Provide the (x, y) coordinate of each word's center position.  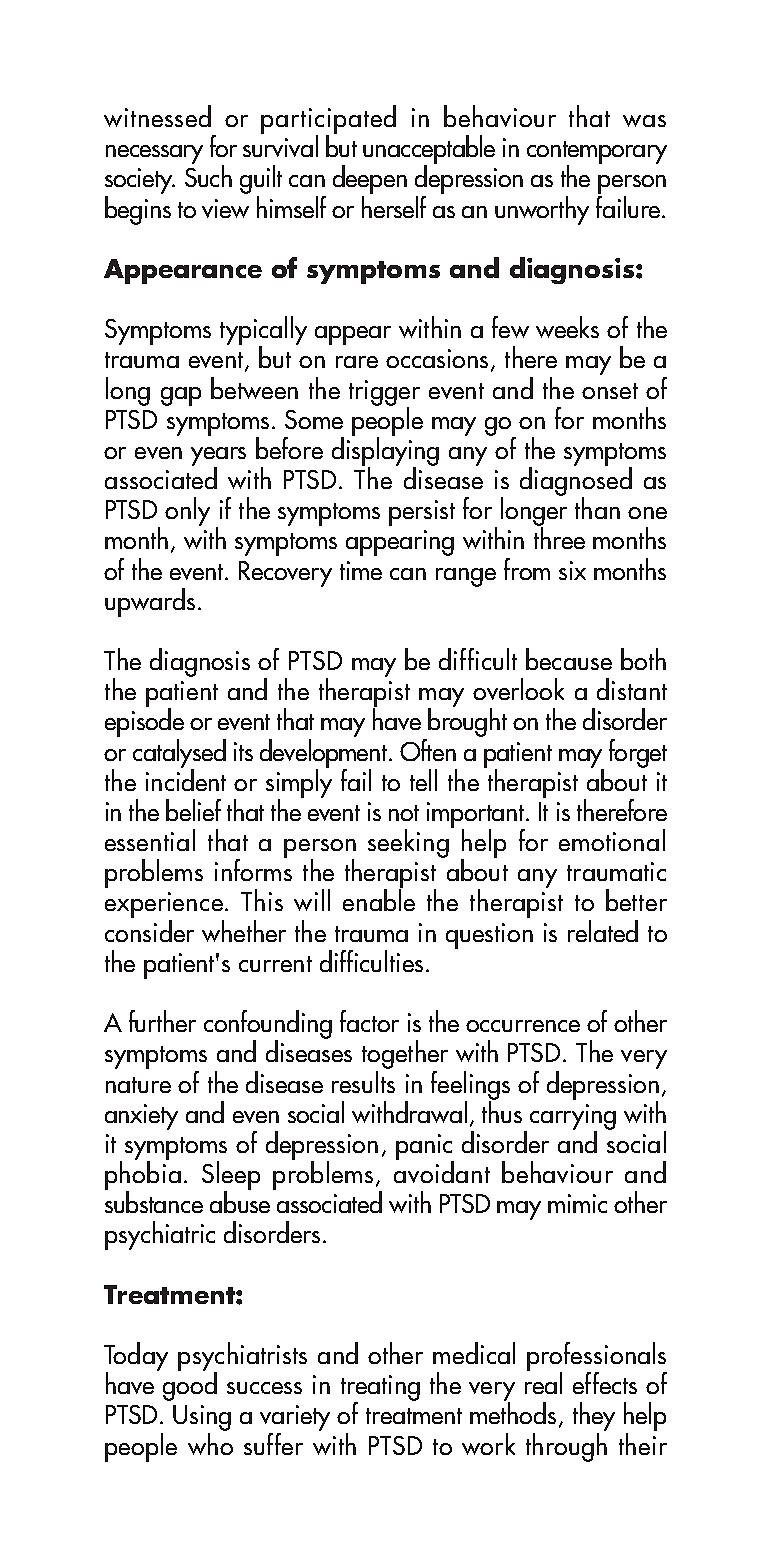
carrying (573, 1118)
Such (208, 175)
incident (186, 779)
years (218, 457)
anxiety (141, 1117)
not (404, 813)
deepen (370, 181)
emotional (612, 840)
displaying (385, 451)
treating (380, 1389)
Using (202, 1419)
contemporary (597, 153)
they (594, 1418)
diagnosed (576, 481)
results (363, 1080)
